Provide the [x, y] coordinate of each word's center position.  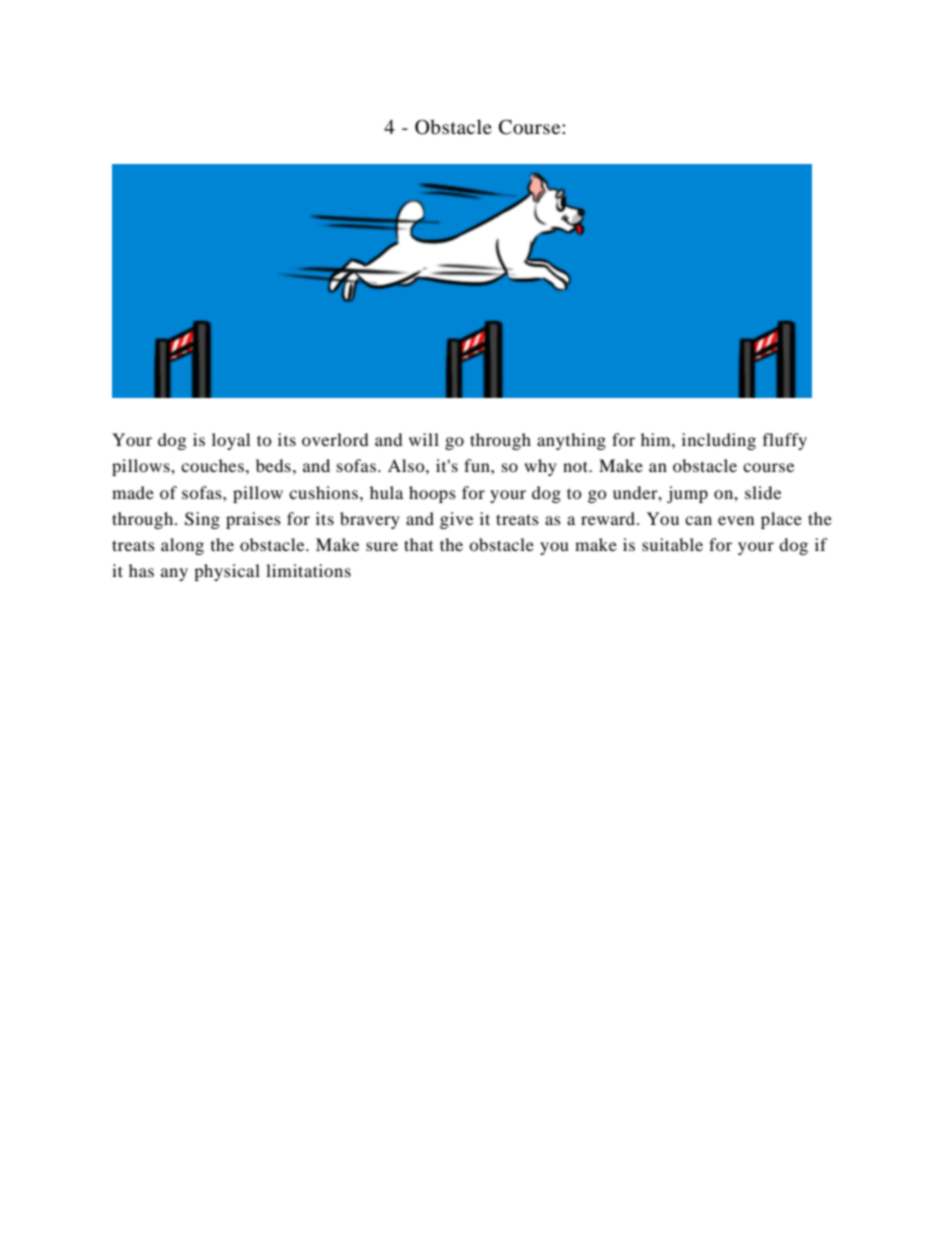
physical [227, 572]
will [424, 439]
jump [687, 494]
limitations [308, 570]
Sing [202, 520]
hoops [432, 494]
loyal [231, 441]
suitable [672, 544]
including [719, 441]
